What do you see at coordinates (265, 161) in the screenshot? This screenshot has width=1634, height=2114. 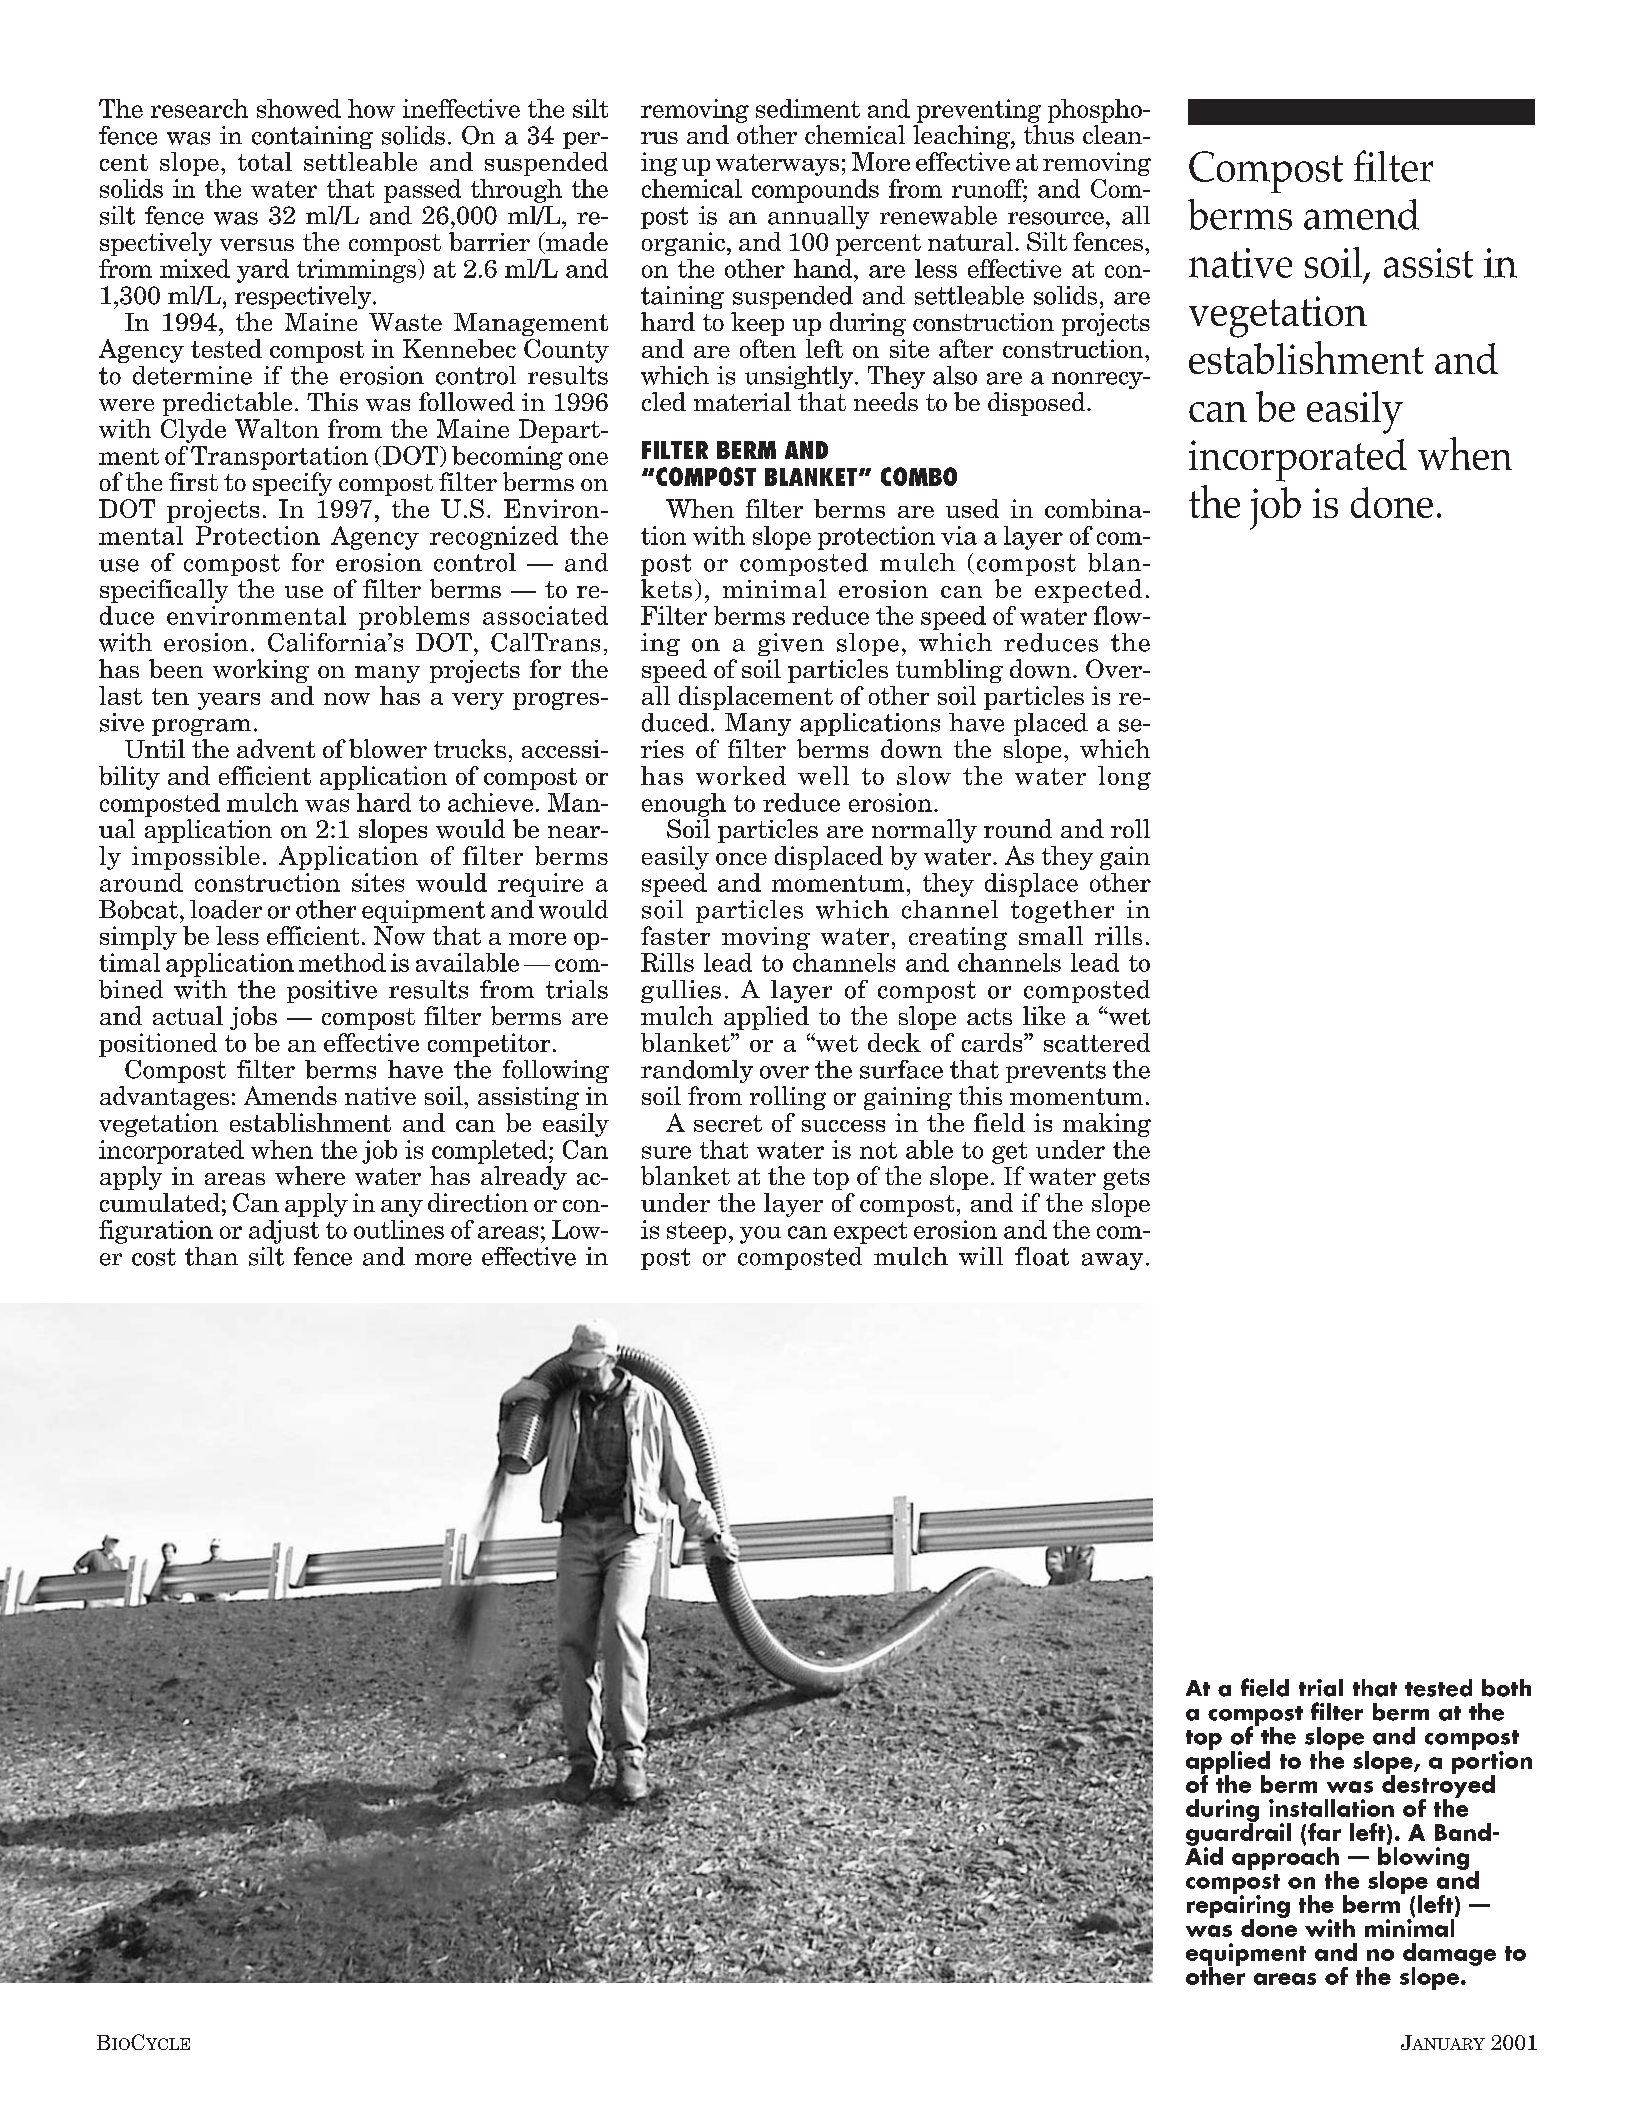 I see `total` at bounding box center [265, 161].
